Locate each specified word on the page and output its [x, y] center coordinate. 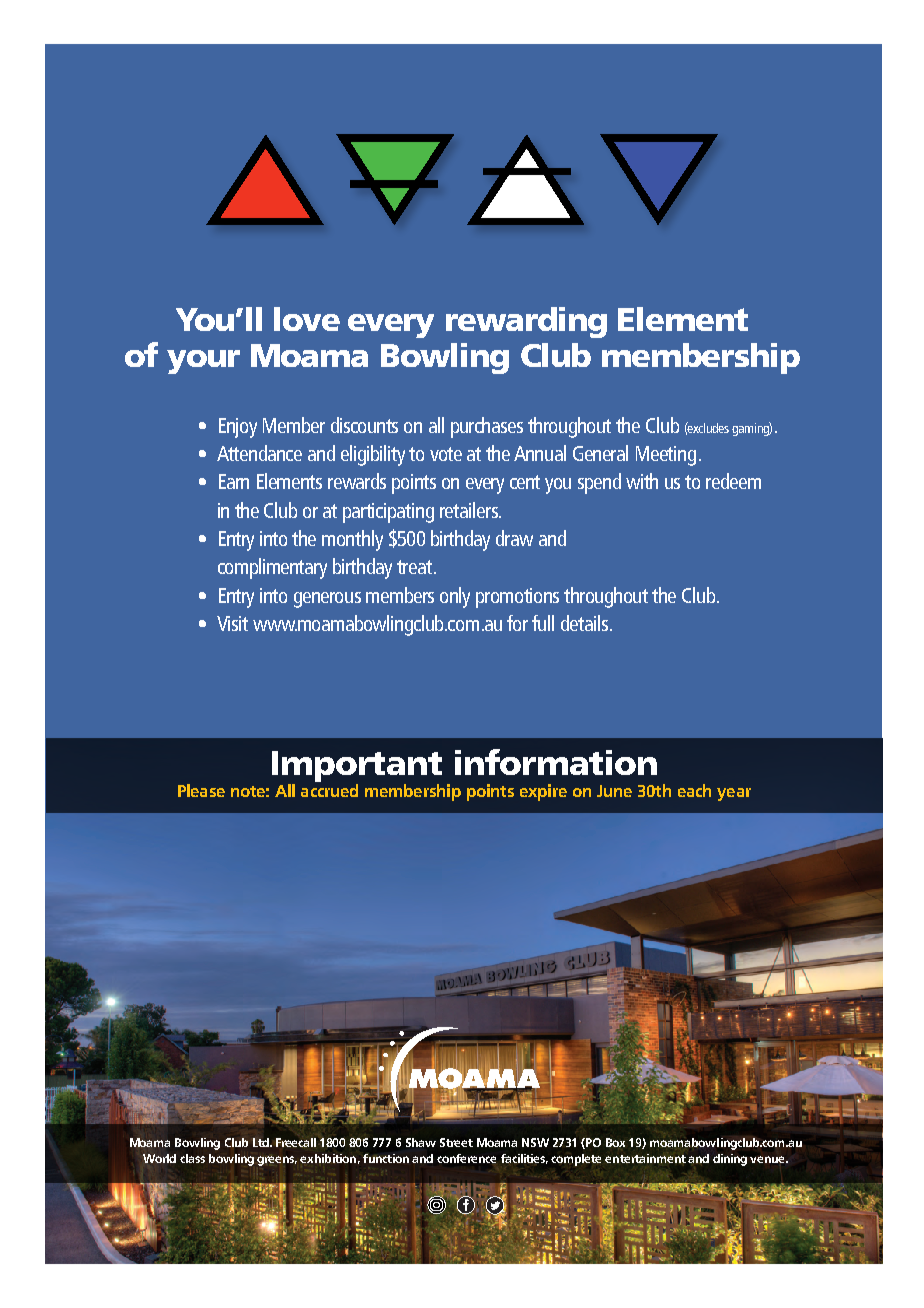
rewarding [526, 322]
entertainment [645, 1158]
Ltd [262, 1142]
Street [456, 1142]
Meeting [666, 456]
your [203, 362]
